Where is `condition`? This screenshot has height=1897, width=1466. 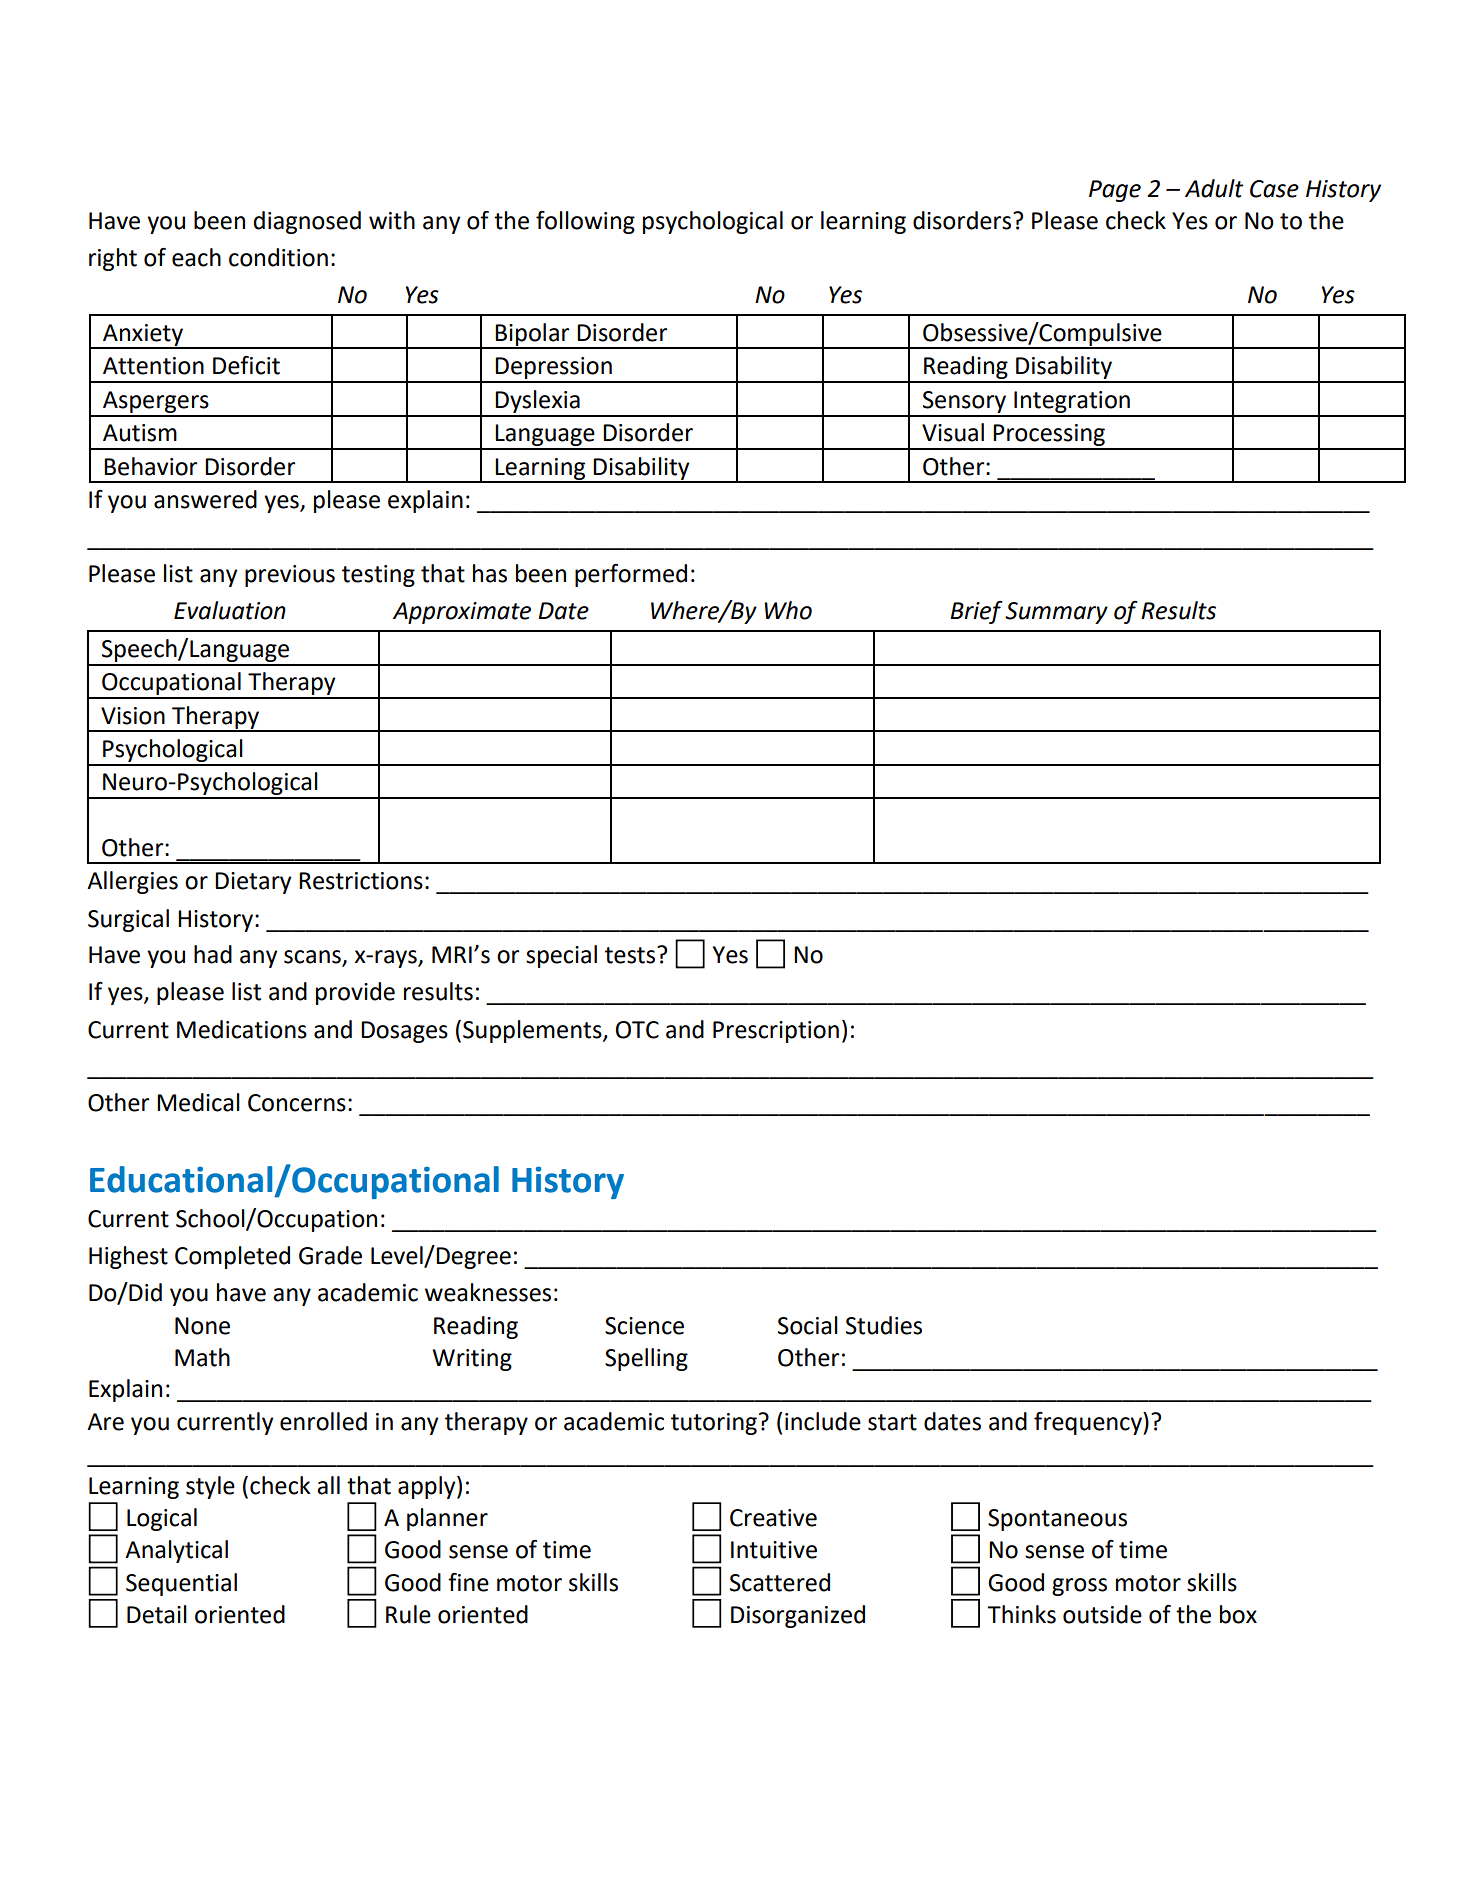 condition is located at coordinates (278, 257).
